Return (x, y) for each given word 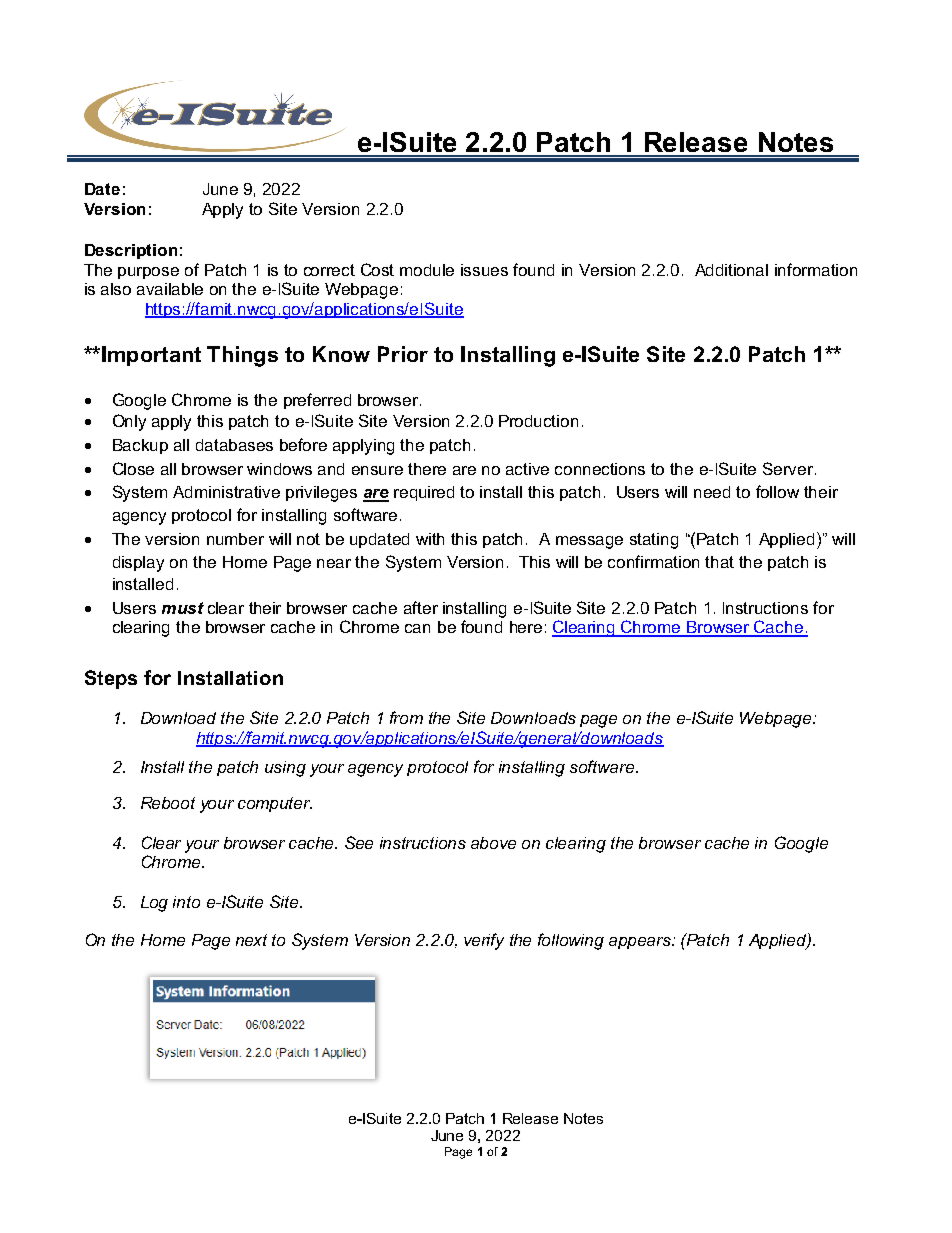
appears (641, 943)
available (170, 289)
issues (484, 270)
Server (789, 468)
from (406, 717)
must (183, 608)
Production (538, 421)
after (421, 607)
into (186, 902)
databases (234, 445)
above (493, 843)
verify (484, 941)
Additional (731, 270)
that (719, 562)
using (285, 769)
